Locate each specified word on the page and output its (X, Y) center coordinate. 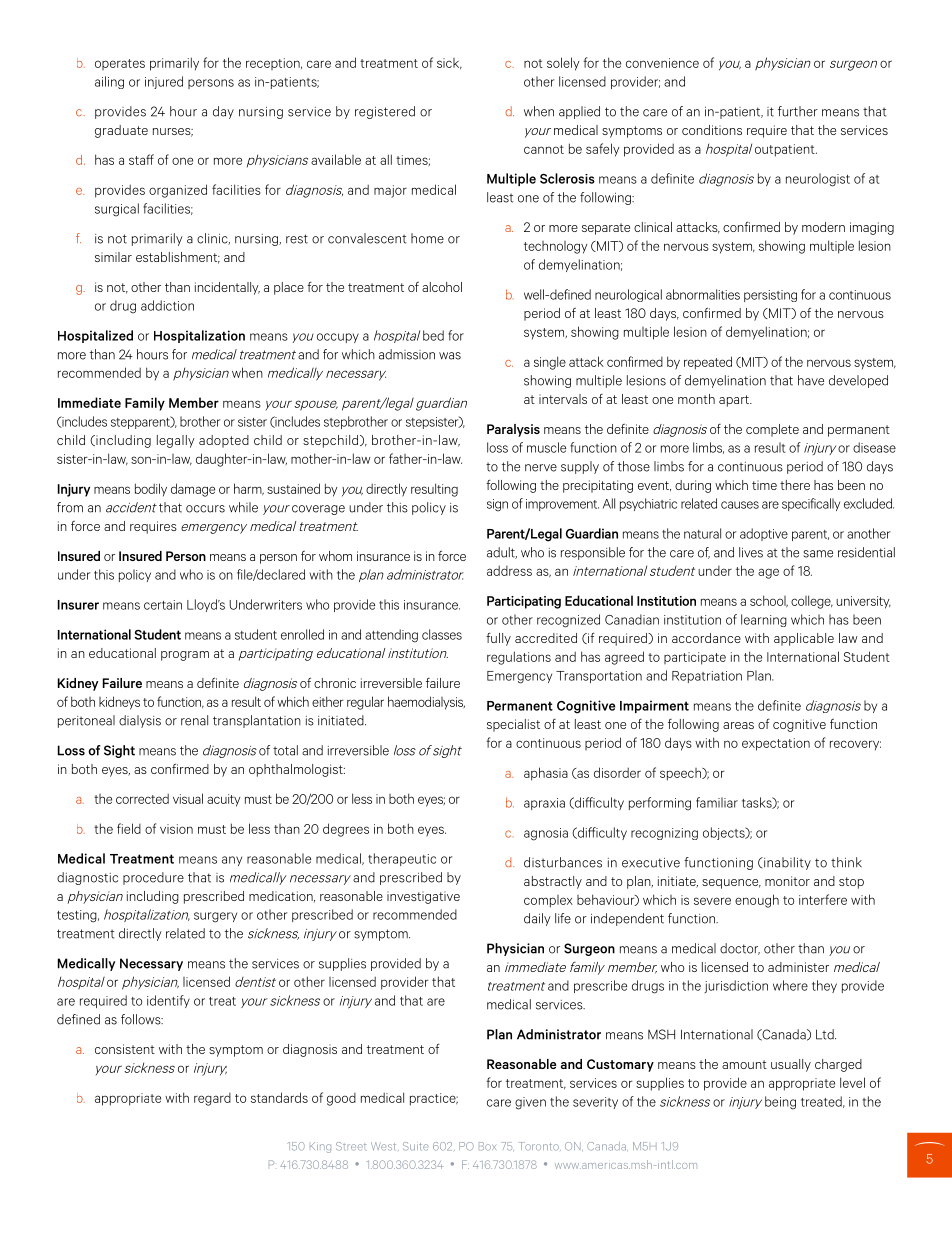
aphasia (546, 774)
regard (212, 1099)
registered (385, 112)
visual (188, 798)
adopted (224, 441)
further (798, 111)
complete (772, 430)
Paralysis (513, 430)
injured (164, 82)
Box (487, 1146)
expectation (776, 744)
